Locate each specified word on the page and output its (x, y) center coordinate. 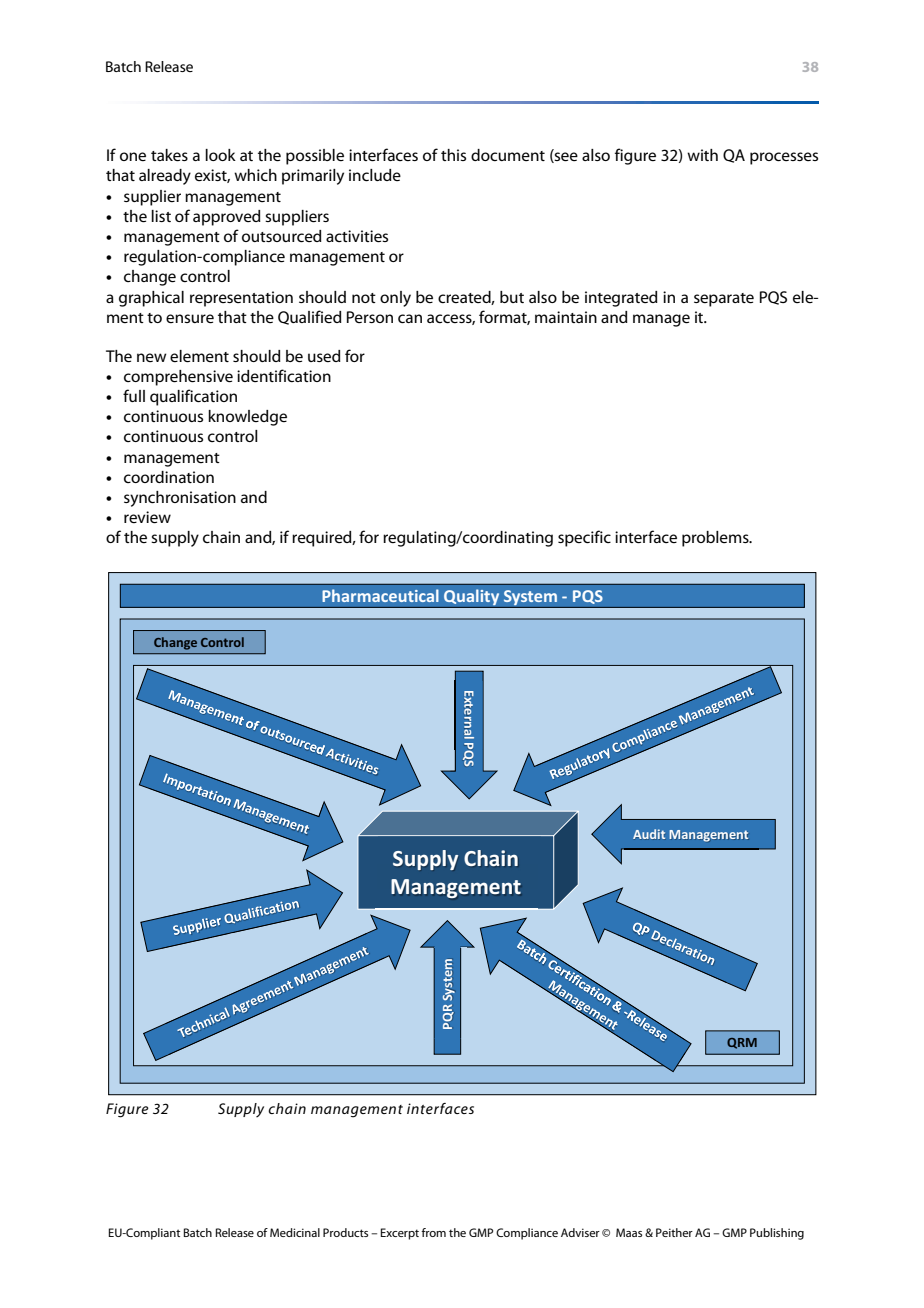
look (220, 155)
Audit (649, 834)
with (702, 155)
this (453, 155)
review (147, 517)
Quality (472, 599)
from (433, 1232)
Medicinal (295, 1232)
